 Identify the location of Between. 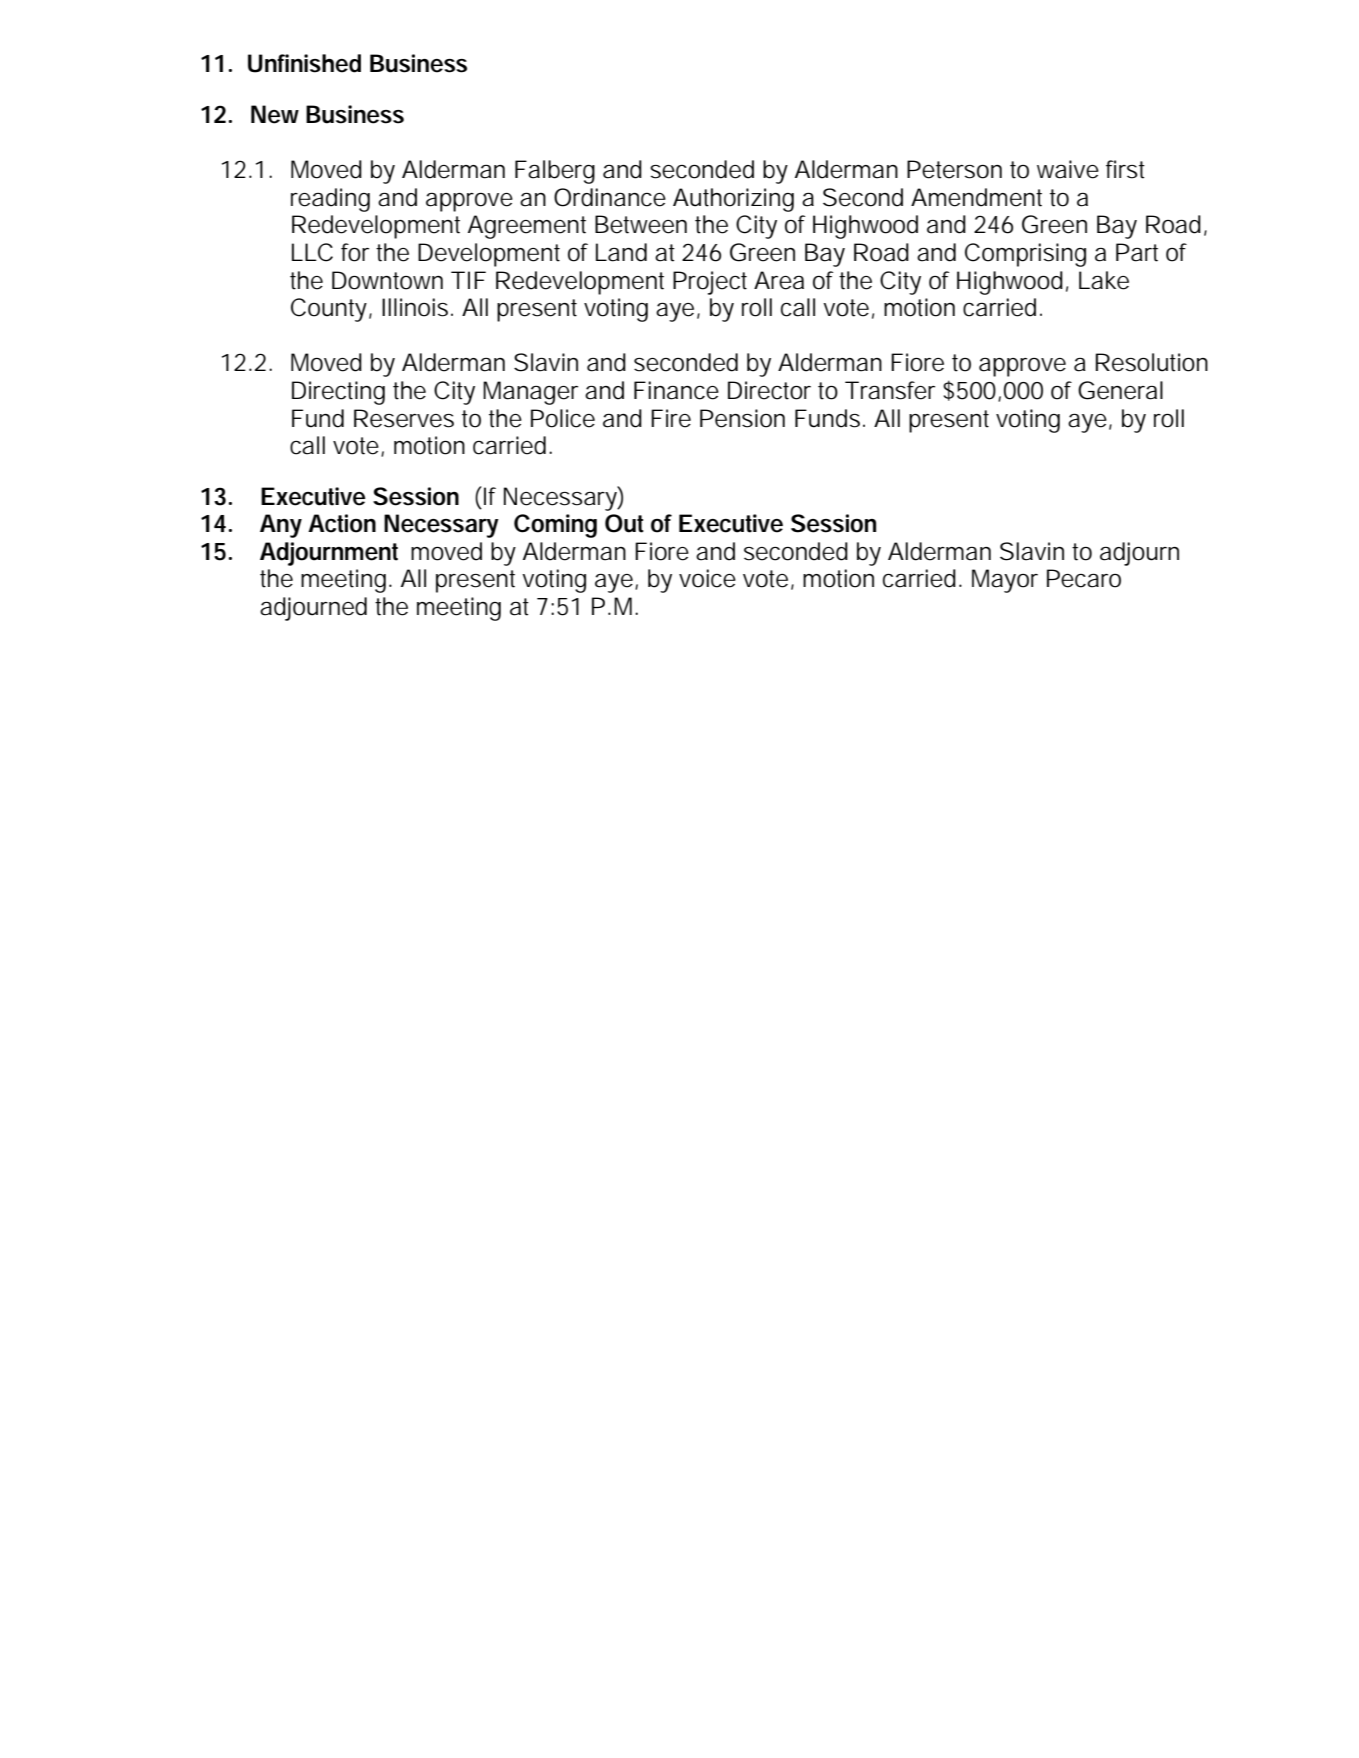
(641, 224).
